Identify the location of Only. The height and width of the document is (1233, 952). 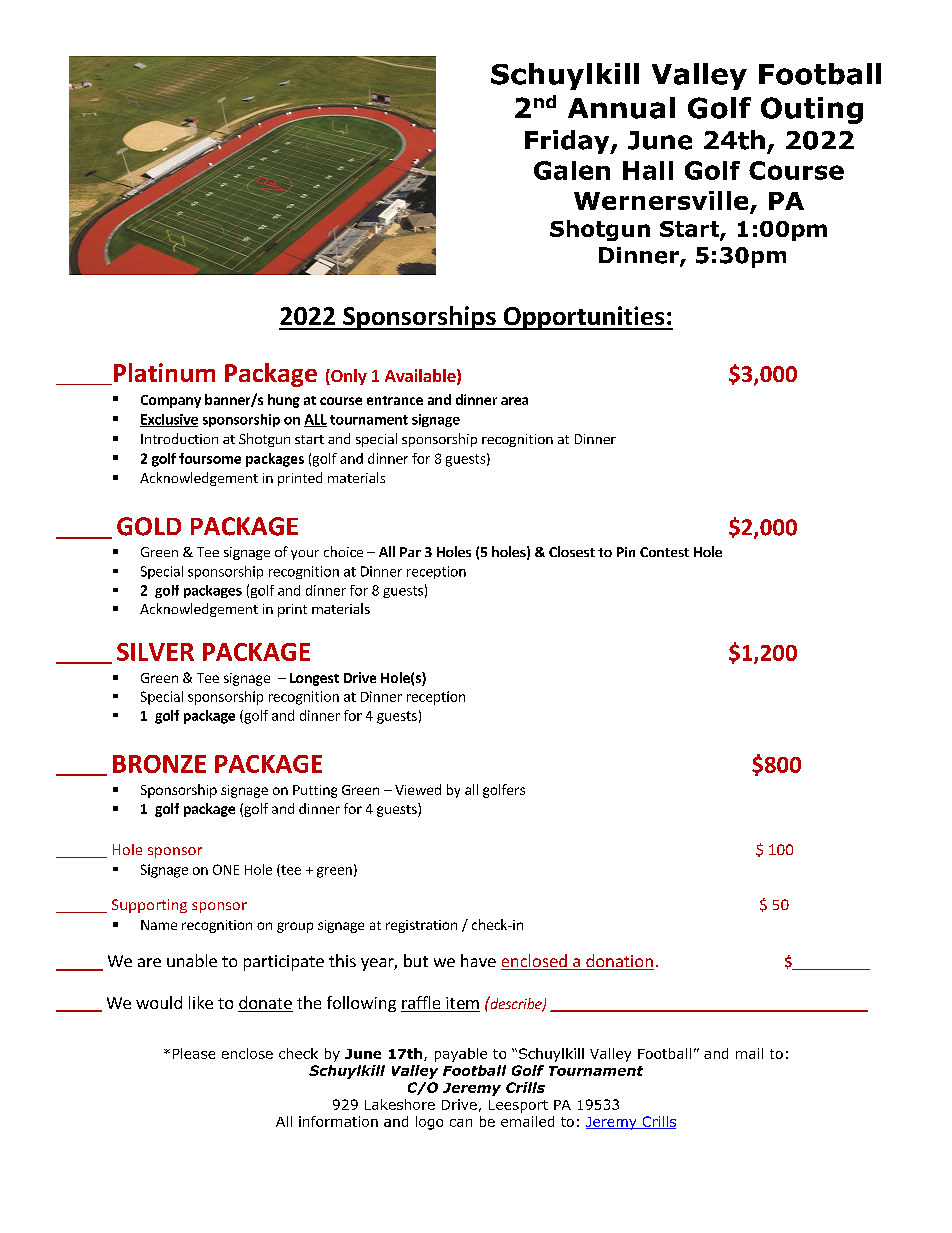
(348, 377).
